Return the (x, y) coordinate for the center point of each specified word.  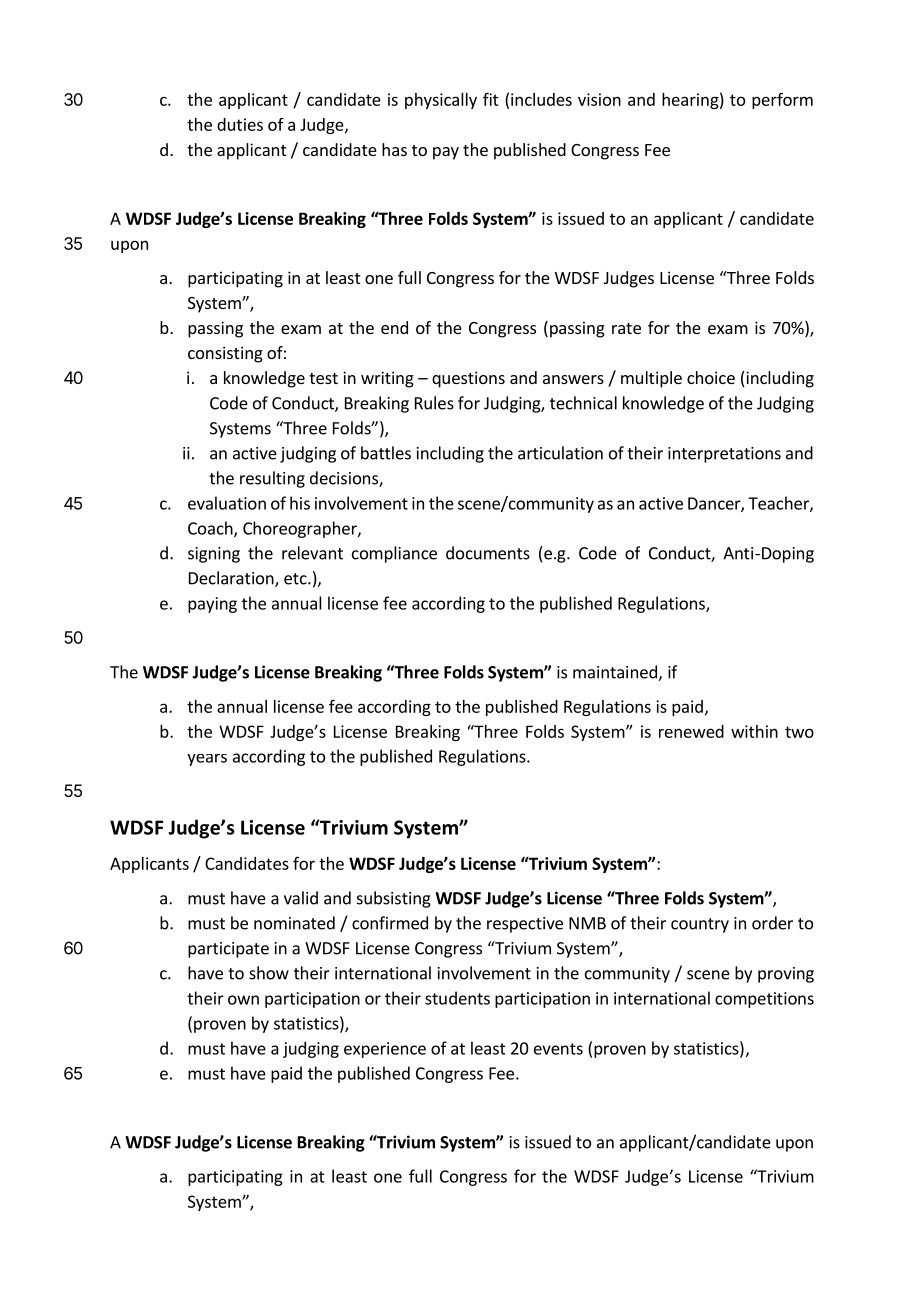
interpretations (724, 455)
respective (525, 925)
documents (488, 553)
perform (782, 100)
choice (711, 377)
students (457, 998)
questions (468, 379)
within (754, 731)
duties (240, 124)
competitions (764, 1000)
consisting (225, 354)
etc (296, 579)
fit (491, 99)
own (243, 1000)
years (207, 760)
